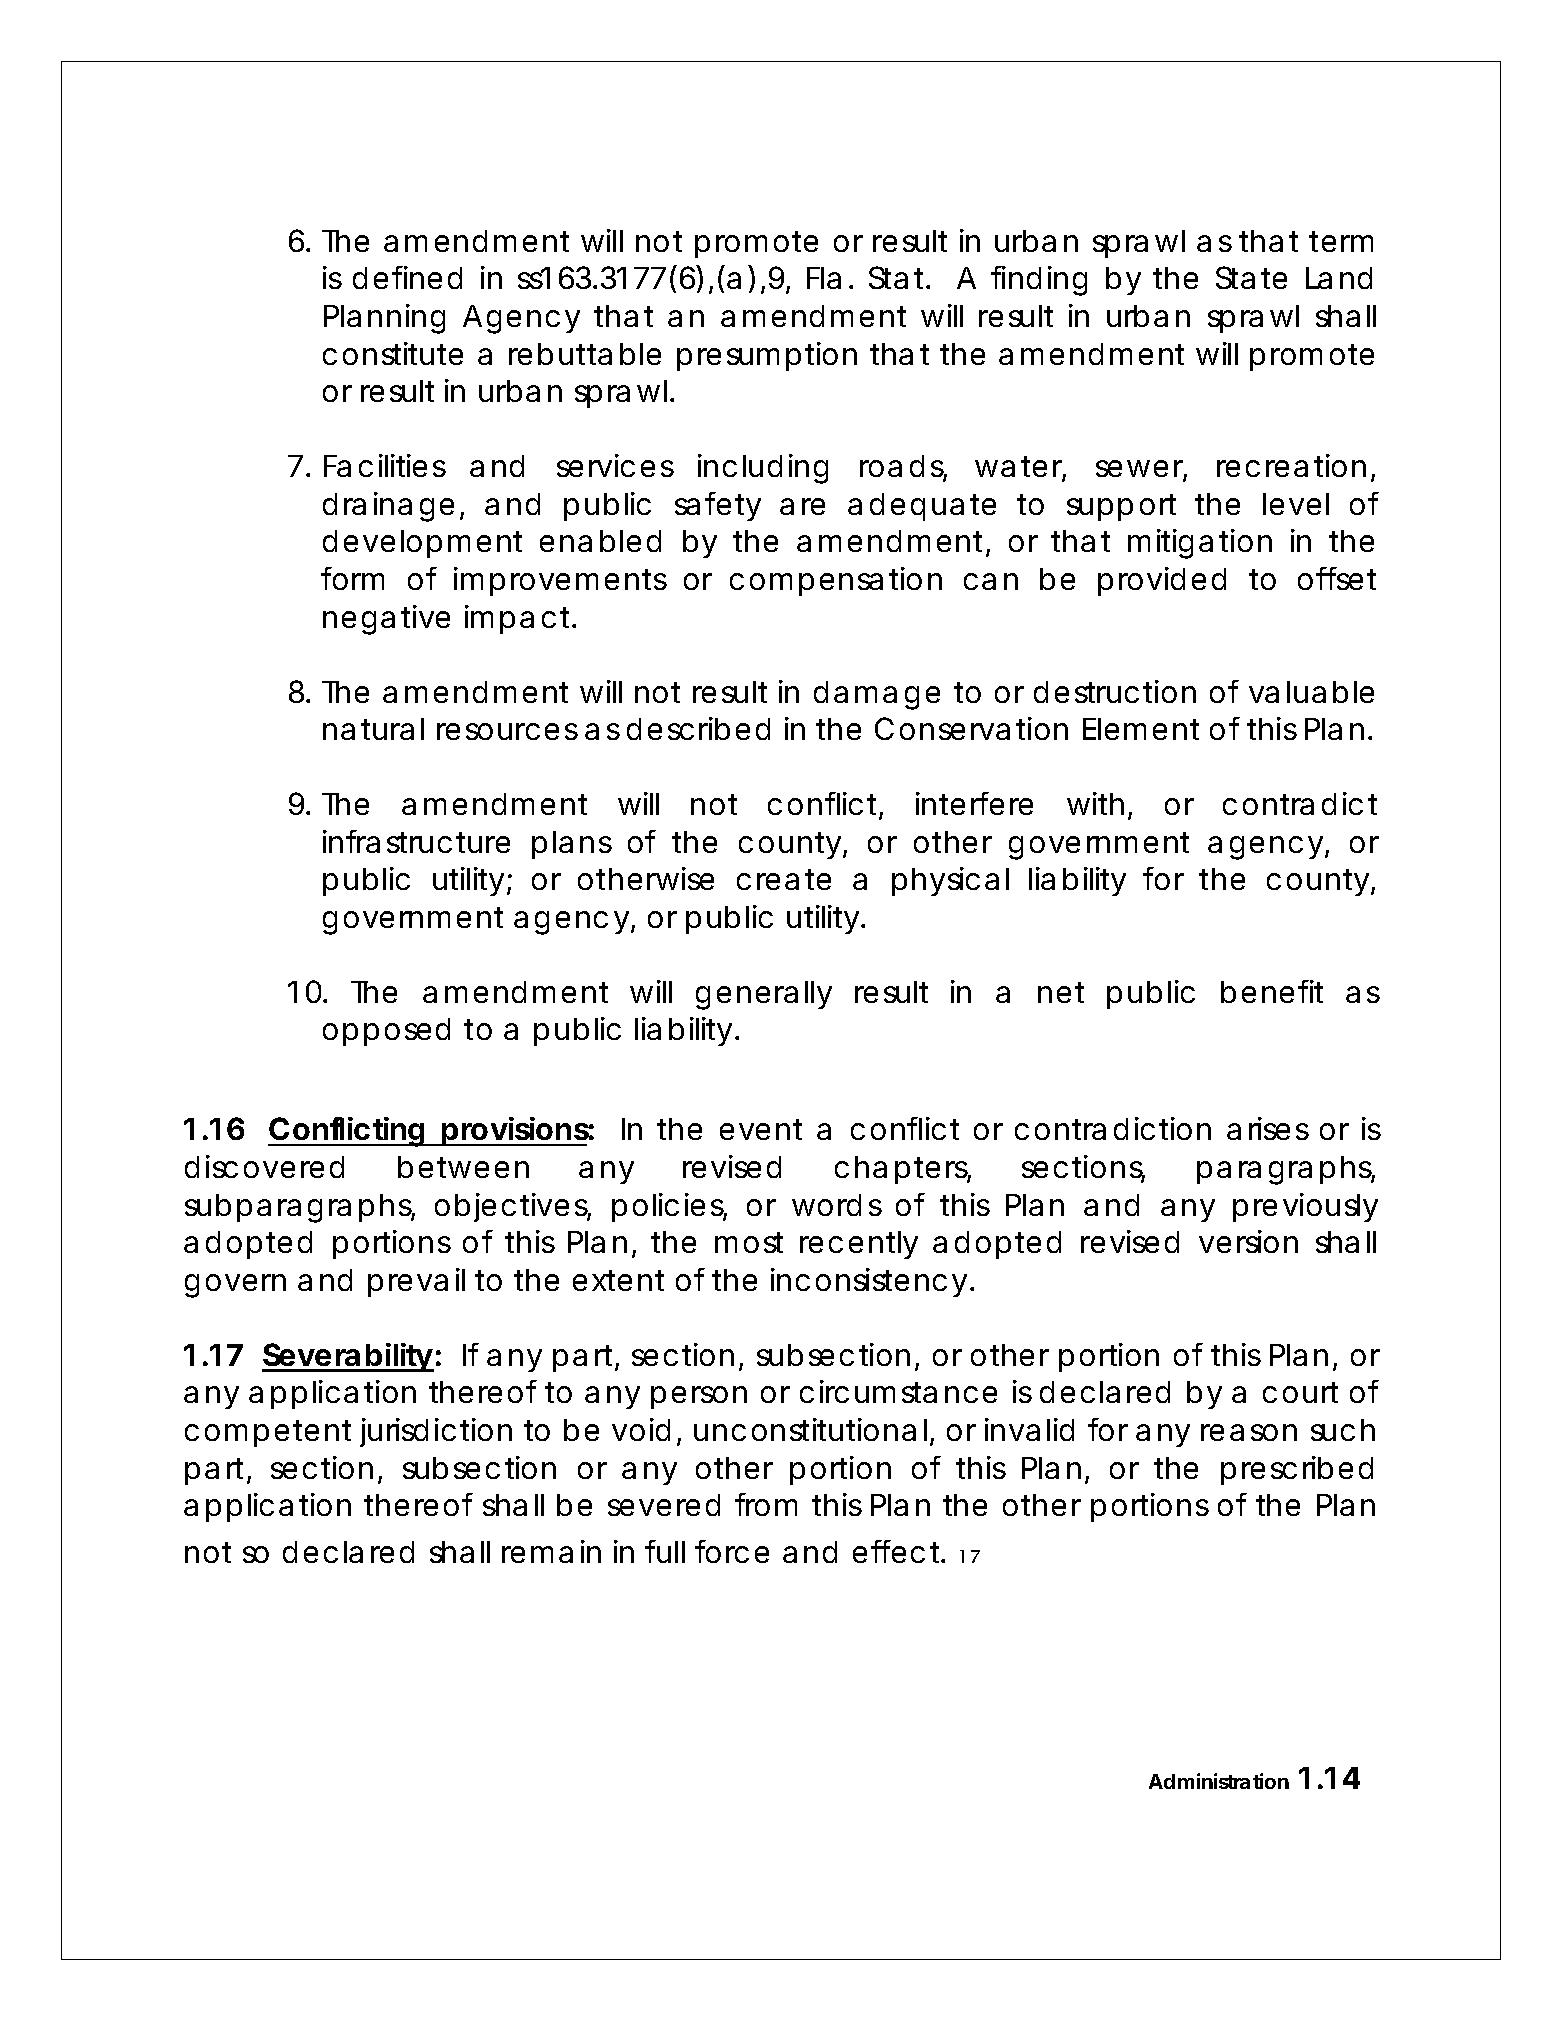 This image has width=1562, height=2021. Describe the element at coordinates (1339, 278) in the image. I see `Land` at that location.
